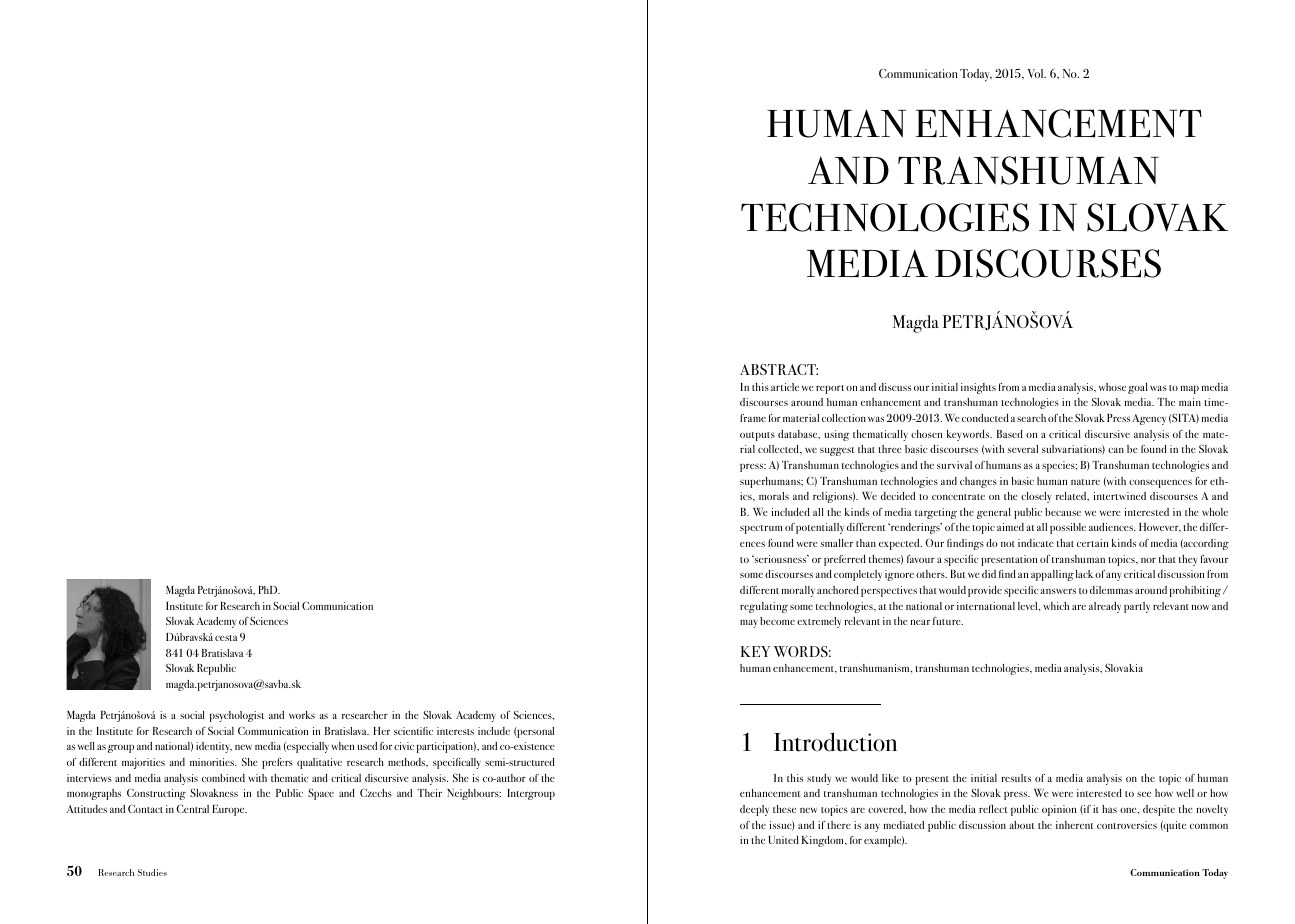 The height and width of the screenshot is (924, 1295). Describe the element at coordinates (757, 436) in the screenshot. I see `outputs` at that location.
